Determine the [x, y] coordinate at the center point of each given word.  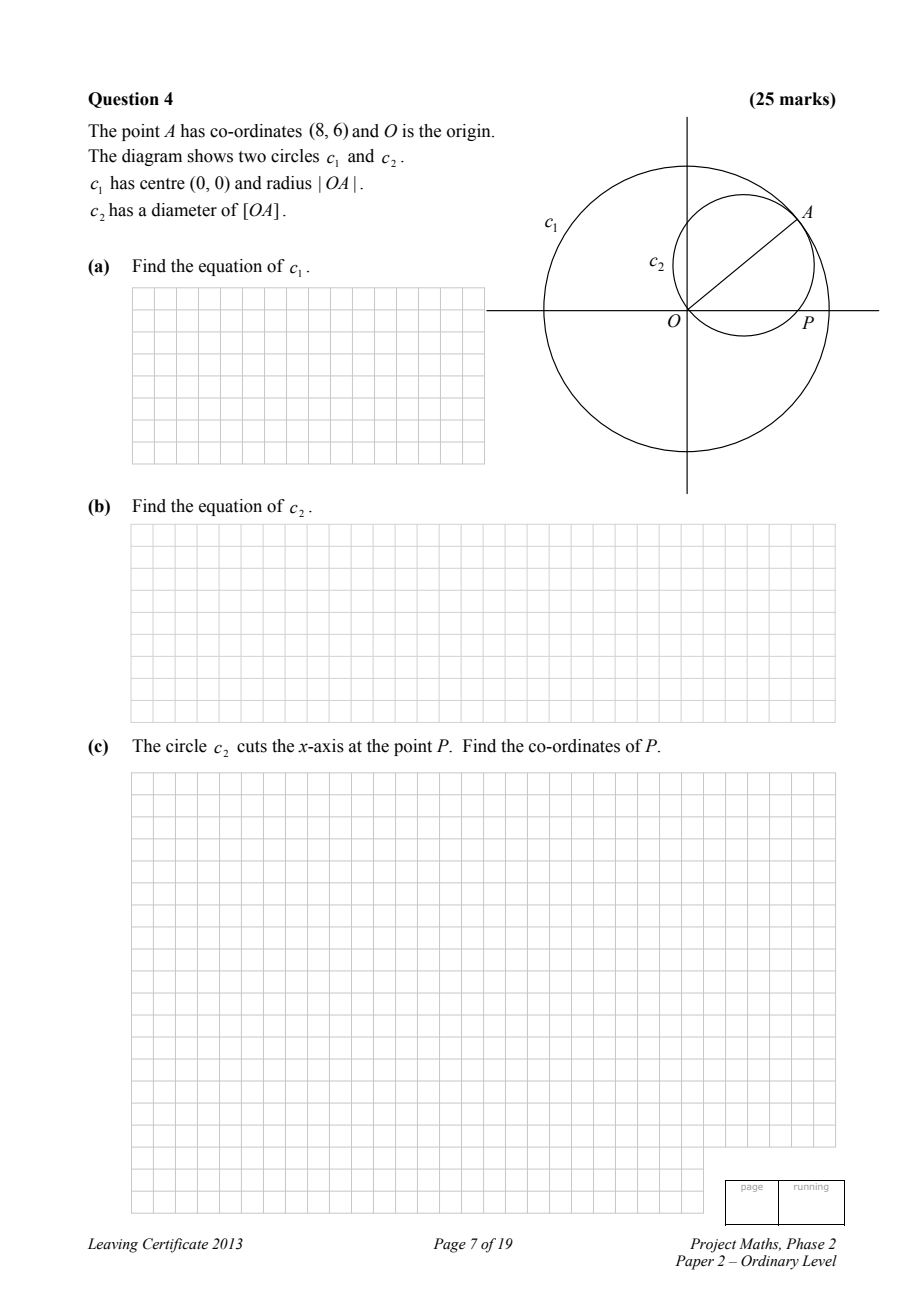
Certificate [175, 1245]
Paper [694, 1262]
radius [289, 183]
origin [470, 132]
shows [210, 156]
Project [713, 1245]
